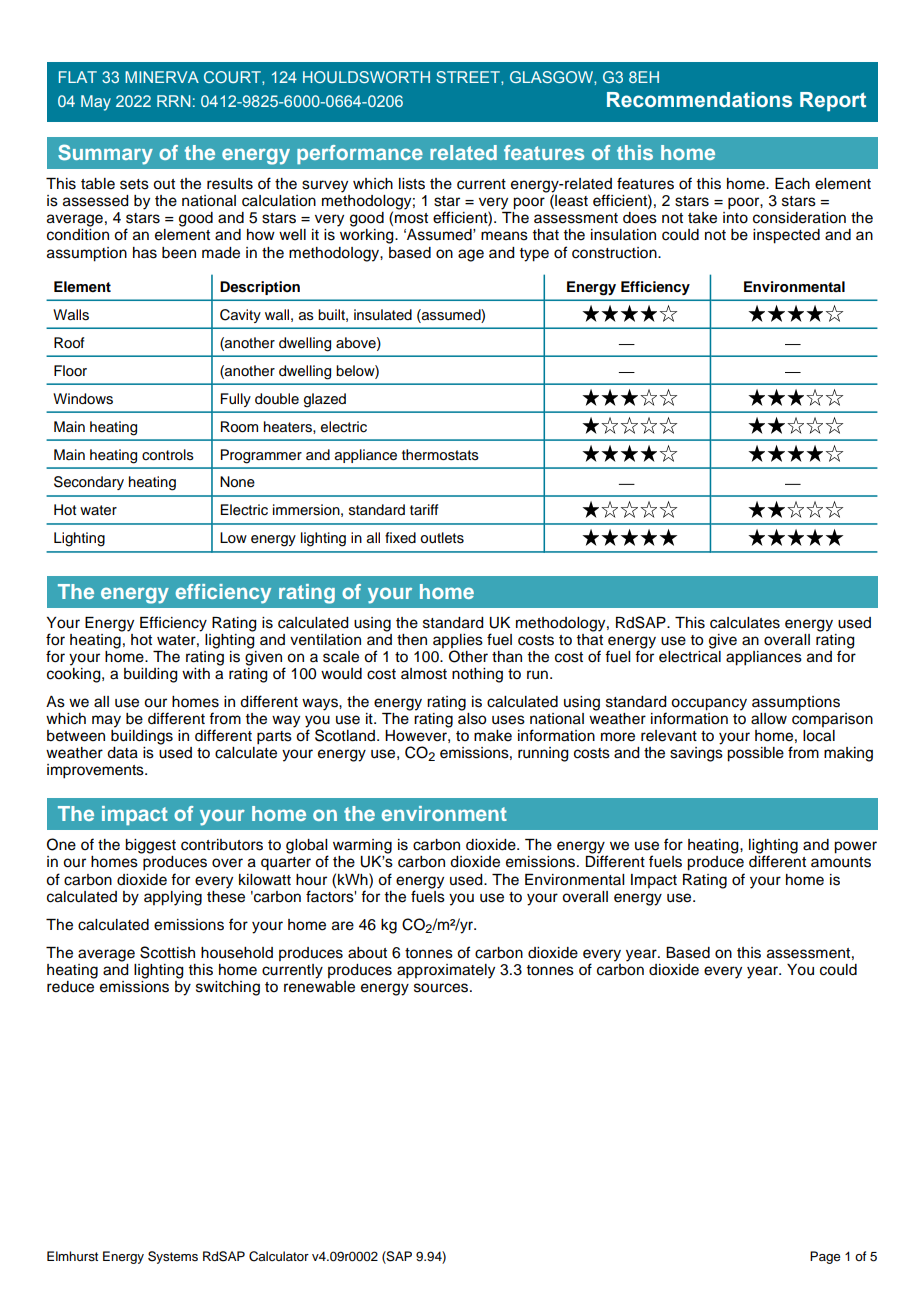 Image resolution: width=924 pixels, height=1308 pixels. I want to click on Recommendations, so click(699, 100).
